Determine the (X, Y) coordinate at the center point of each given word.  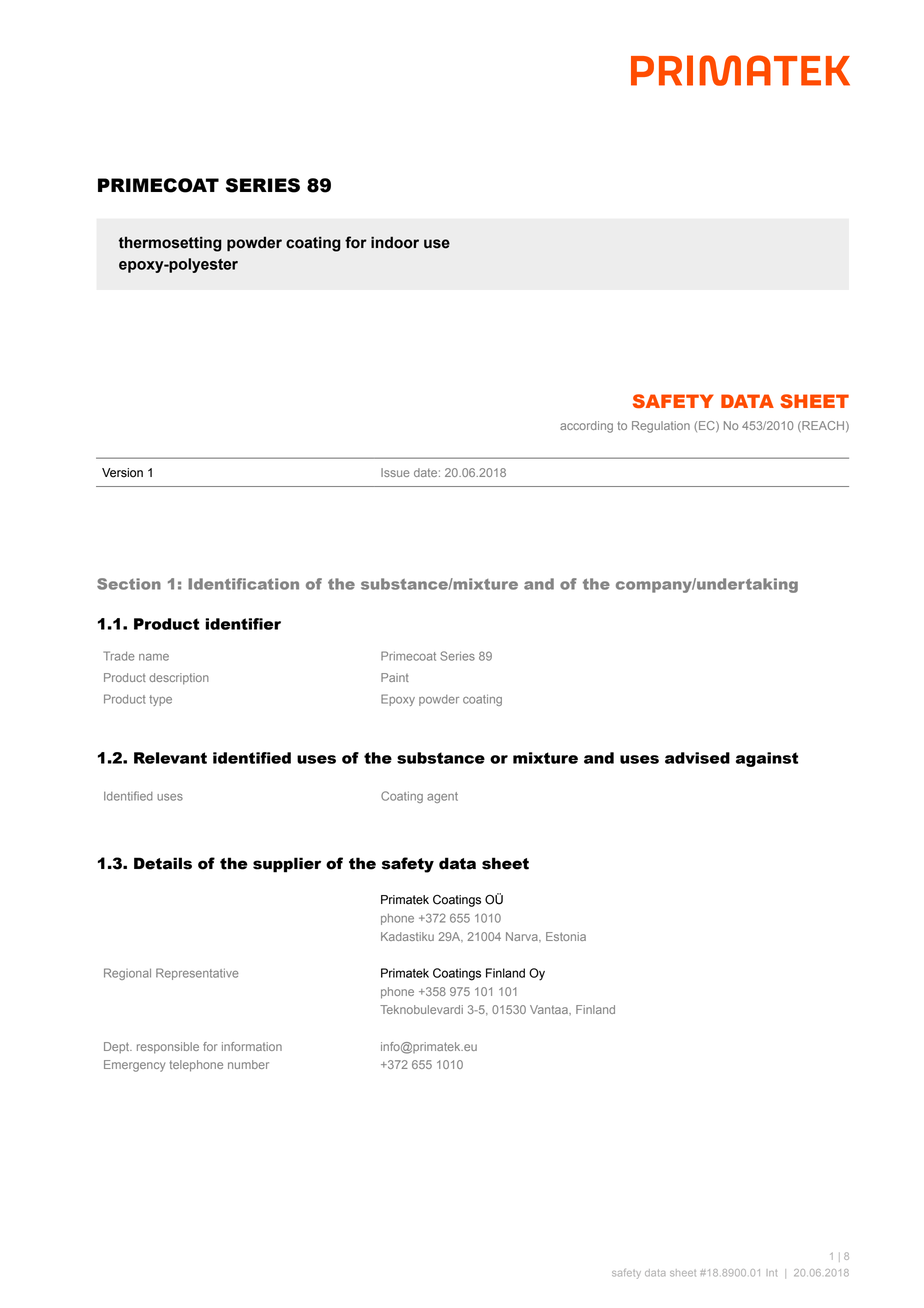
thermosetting (170, 244)
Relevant (170, 758)
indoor (395, 242)
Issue (395, 472)
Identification (243, 584)
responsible (168, 1048)
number (248, 1064)
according (586, 427)
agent (442, 797)
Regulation (661, 427)
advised (697, 758)
